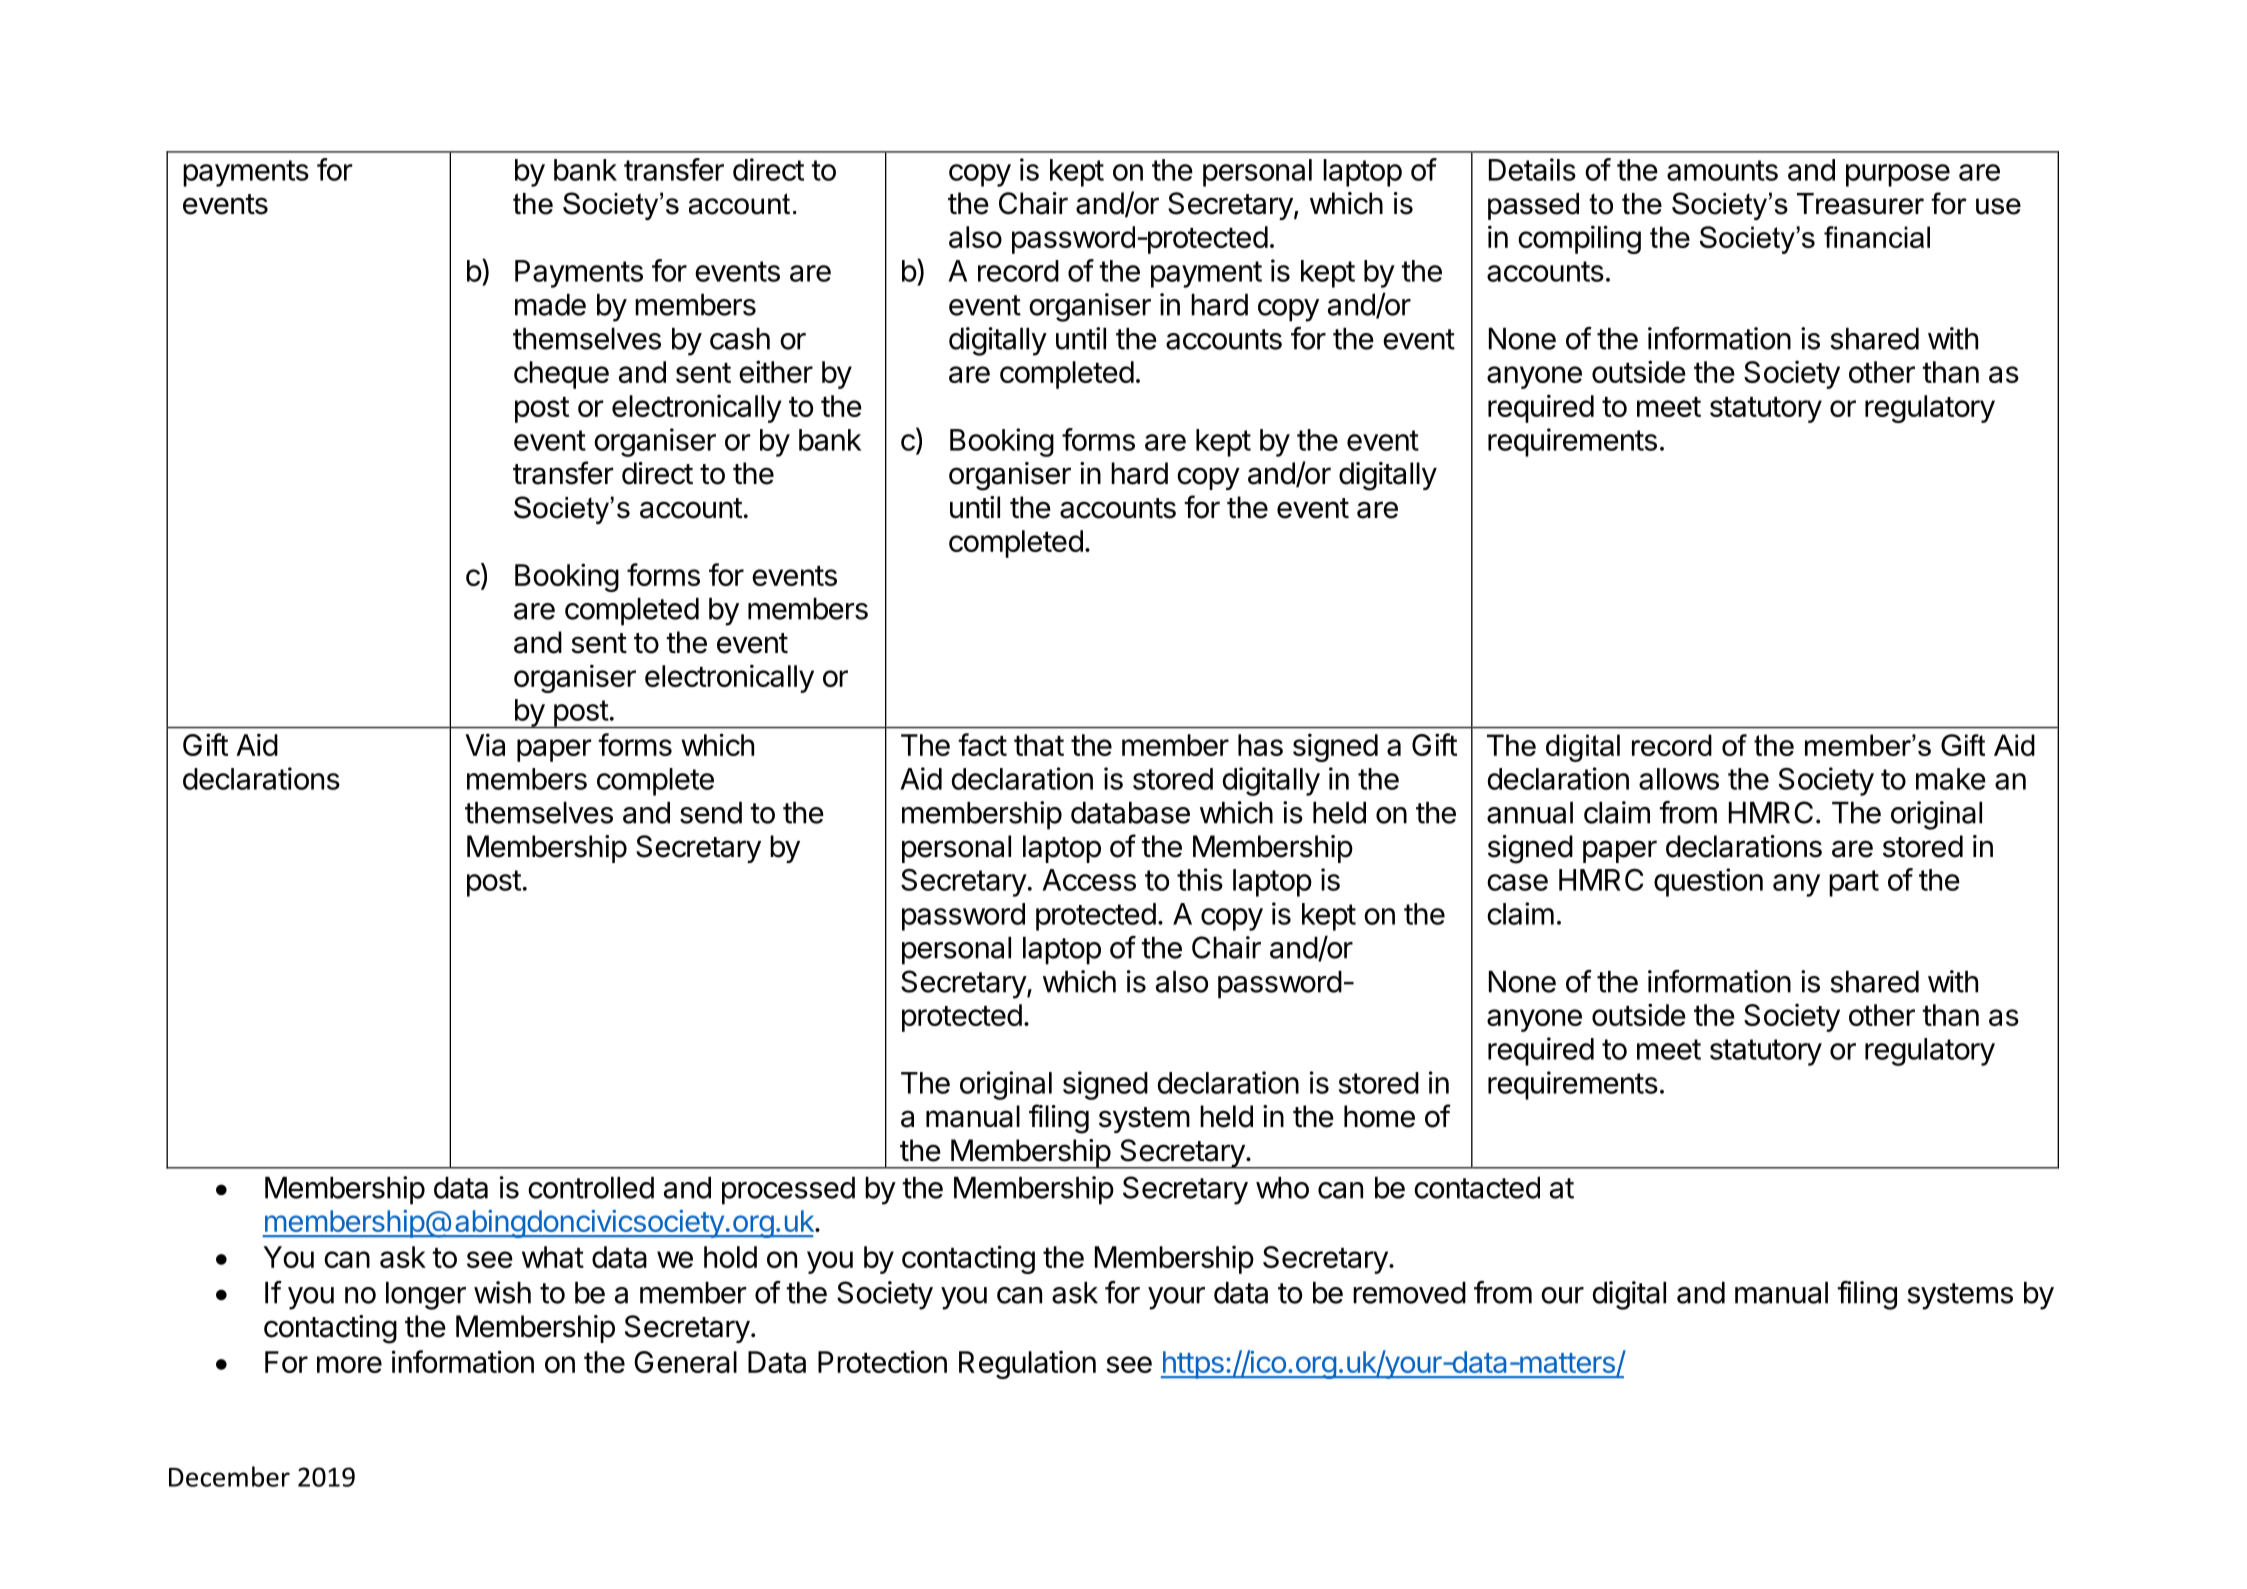 The image size is (2247, 1589). What do you see at coordinates (349, 1364) in the screenshot?
I see `more` at bounding box center [349, 1364].
